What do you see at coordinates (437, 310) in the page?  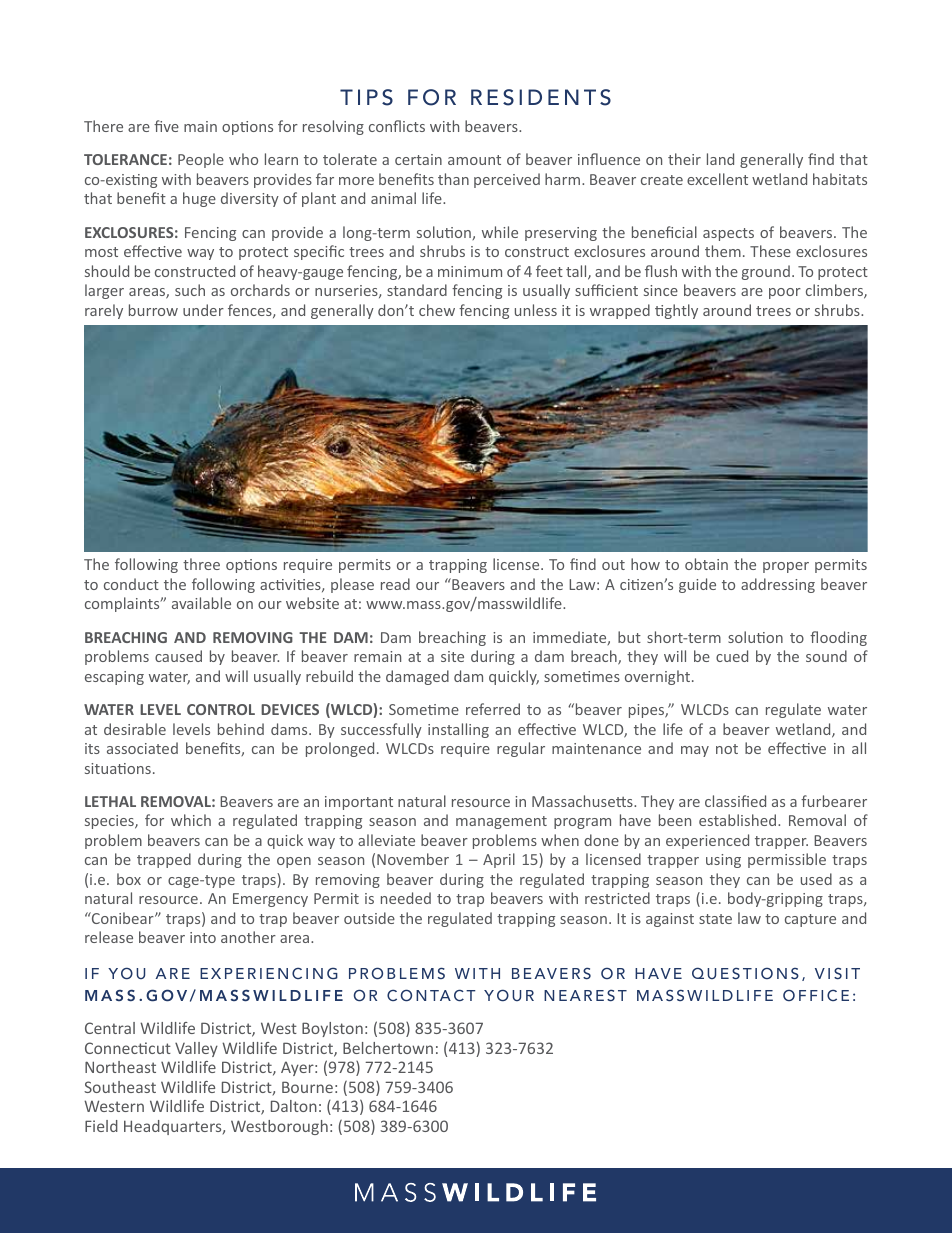 I see `chew` at bounding box center [437, 310].
